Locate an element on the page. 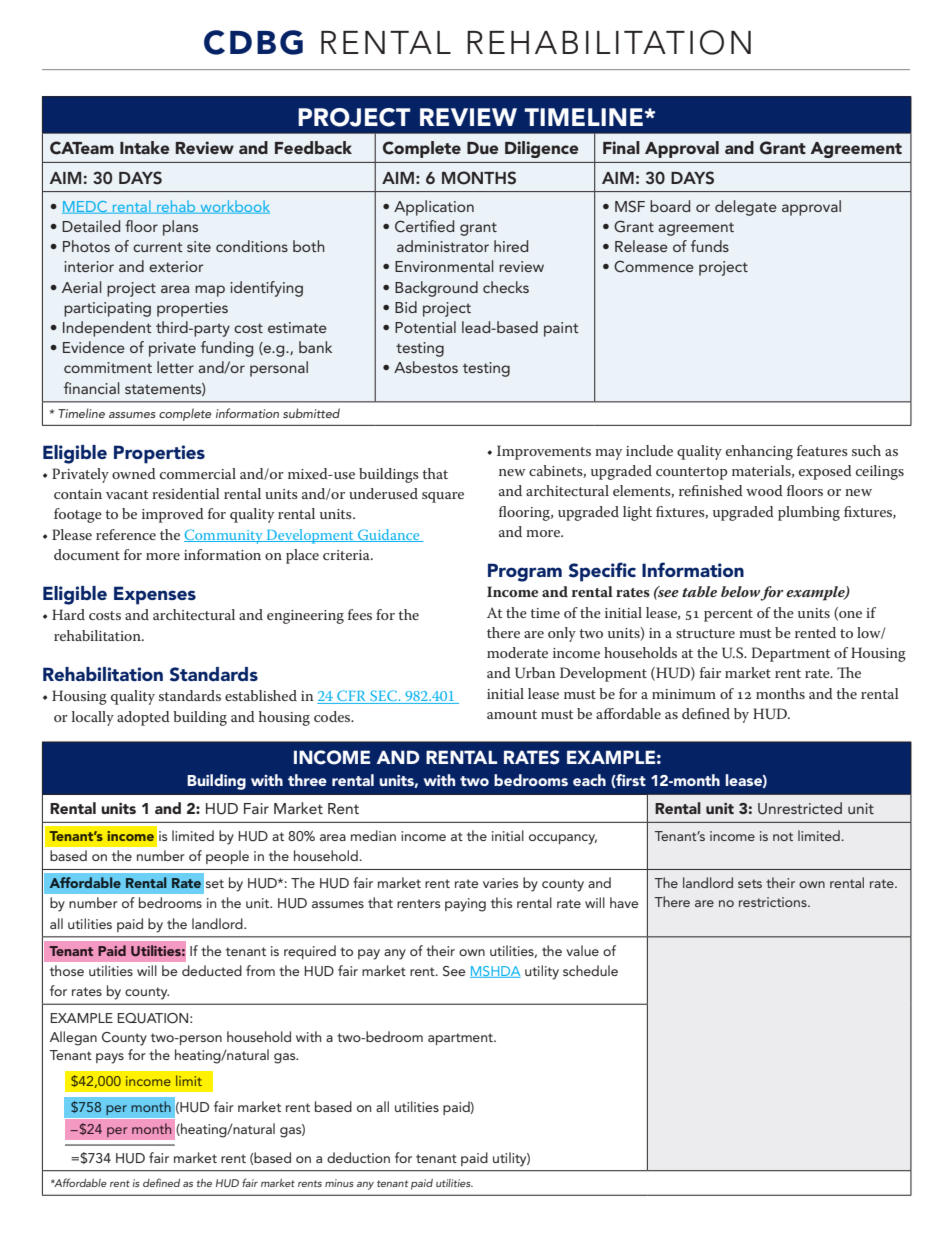 This document has width=952, height=1233. pays is located at coordinates (110, 1058).
